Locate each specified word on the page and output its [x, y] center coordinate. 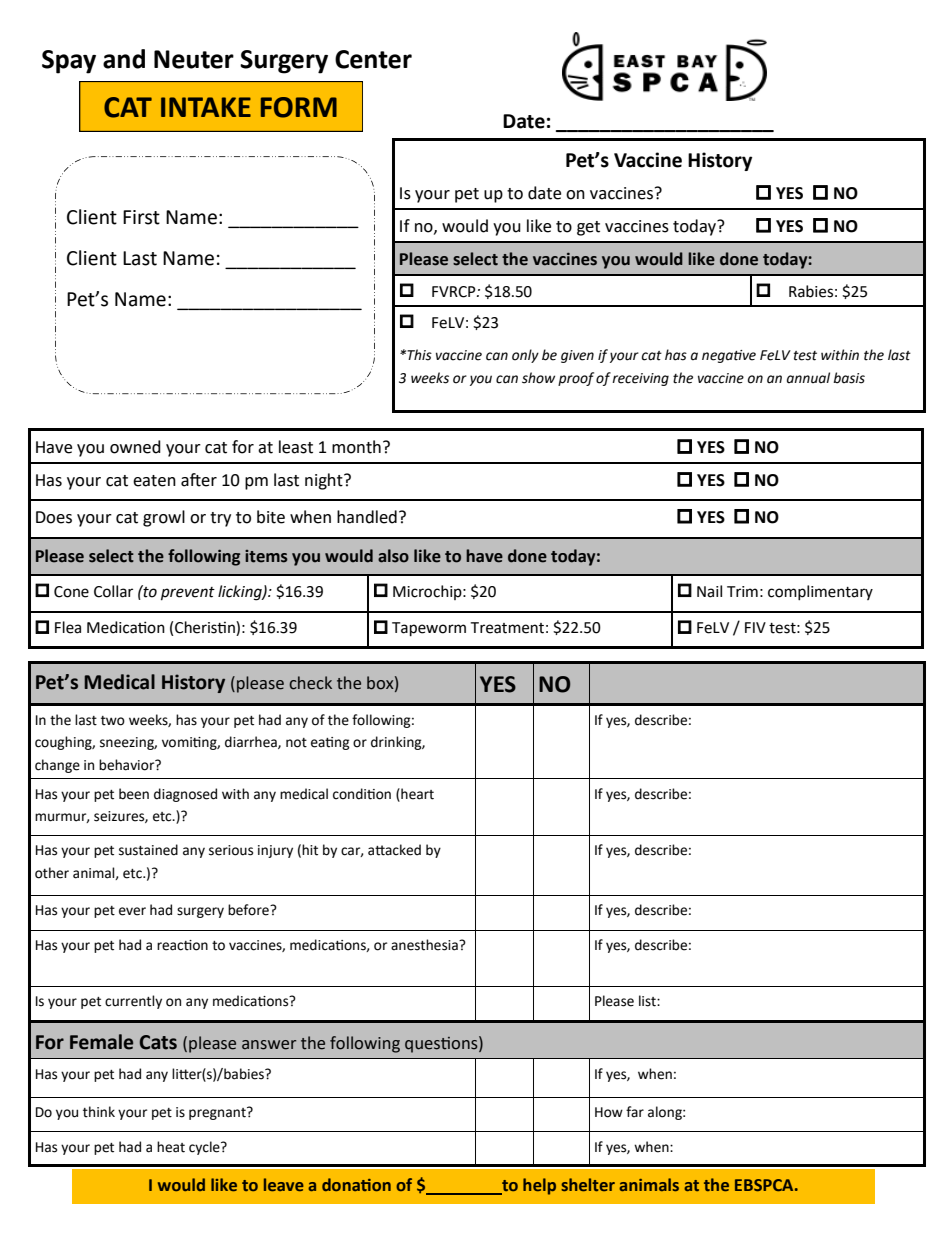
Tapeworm [429, 629]
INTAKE [206, 107]
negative [729, 356]
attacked [394, 850]
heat [171, 1147]
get [588, 228]
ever [132, 911]
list [648, 1001]
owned [135, 447]
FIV [755, 627]
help [539, 1186]
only [525, 356]
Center [373, 59]
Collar [113, 591]
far [635, 1112]
